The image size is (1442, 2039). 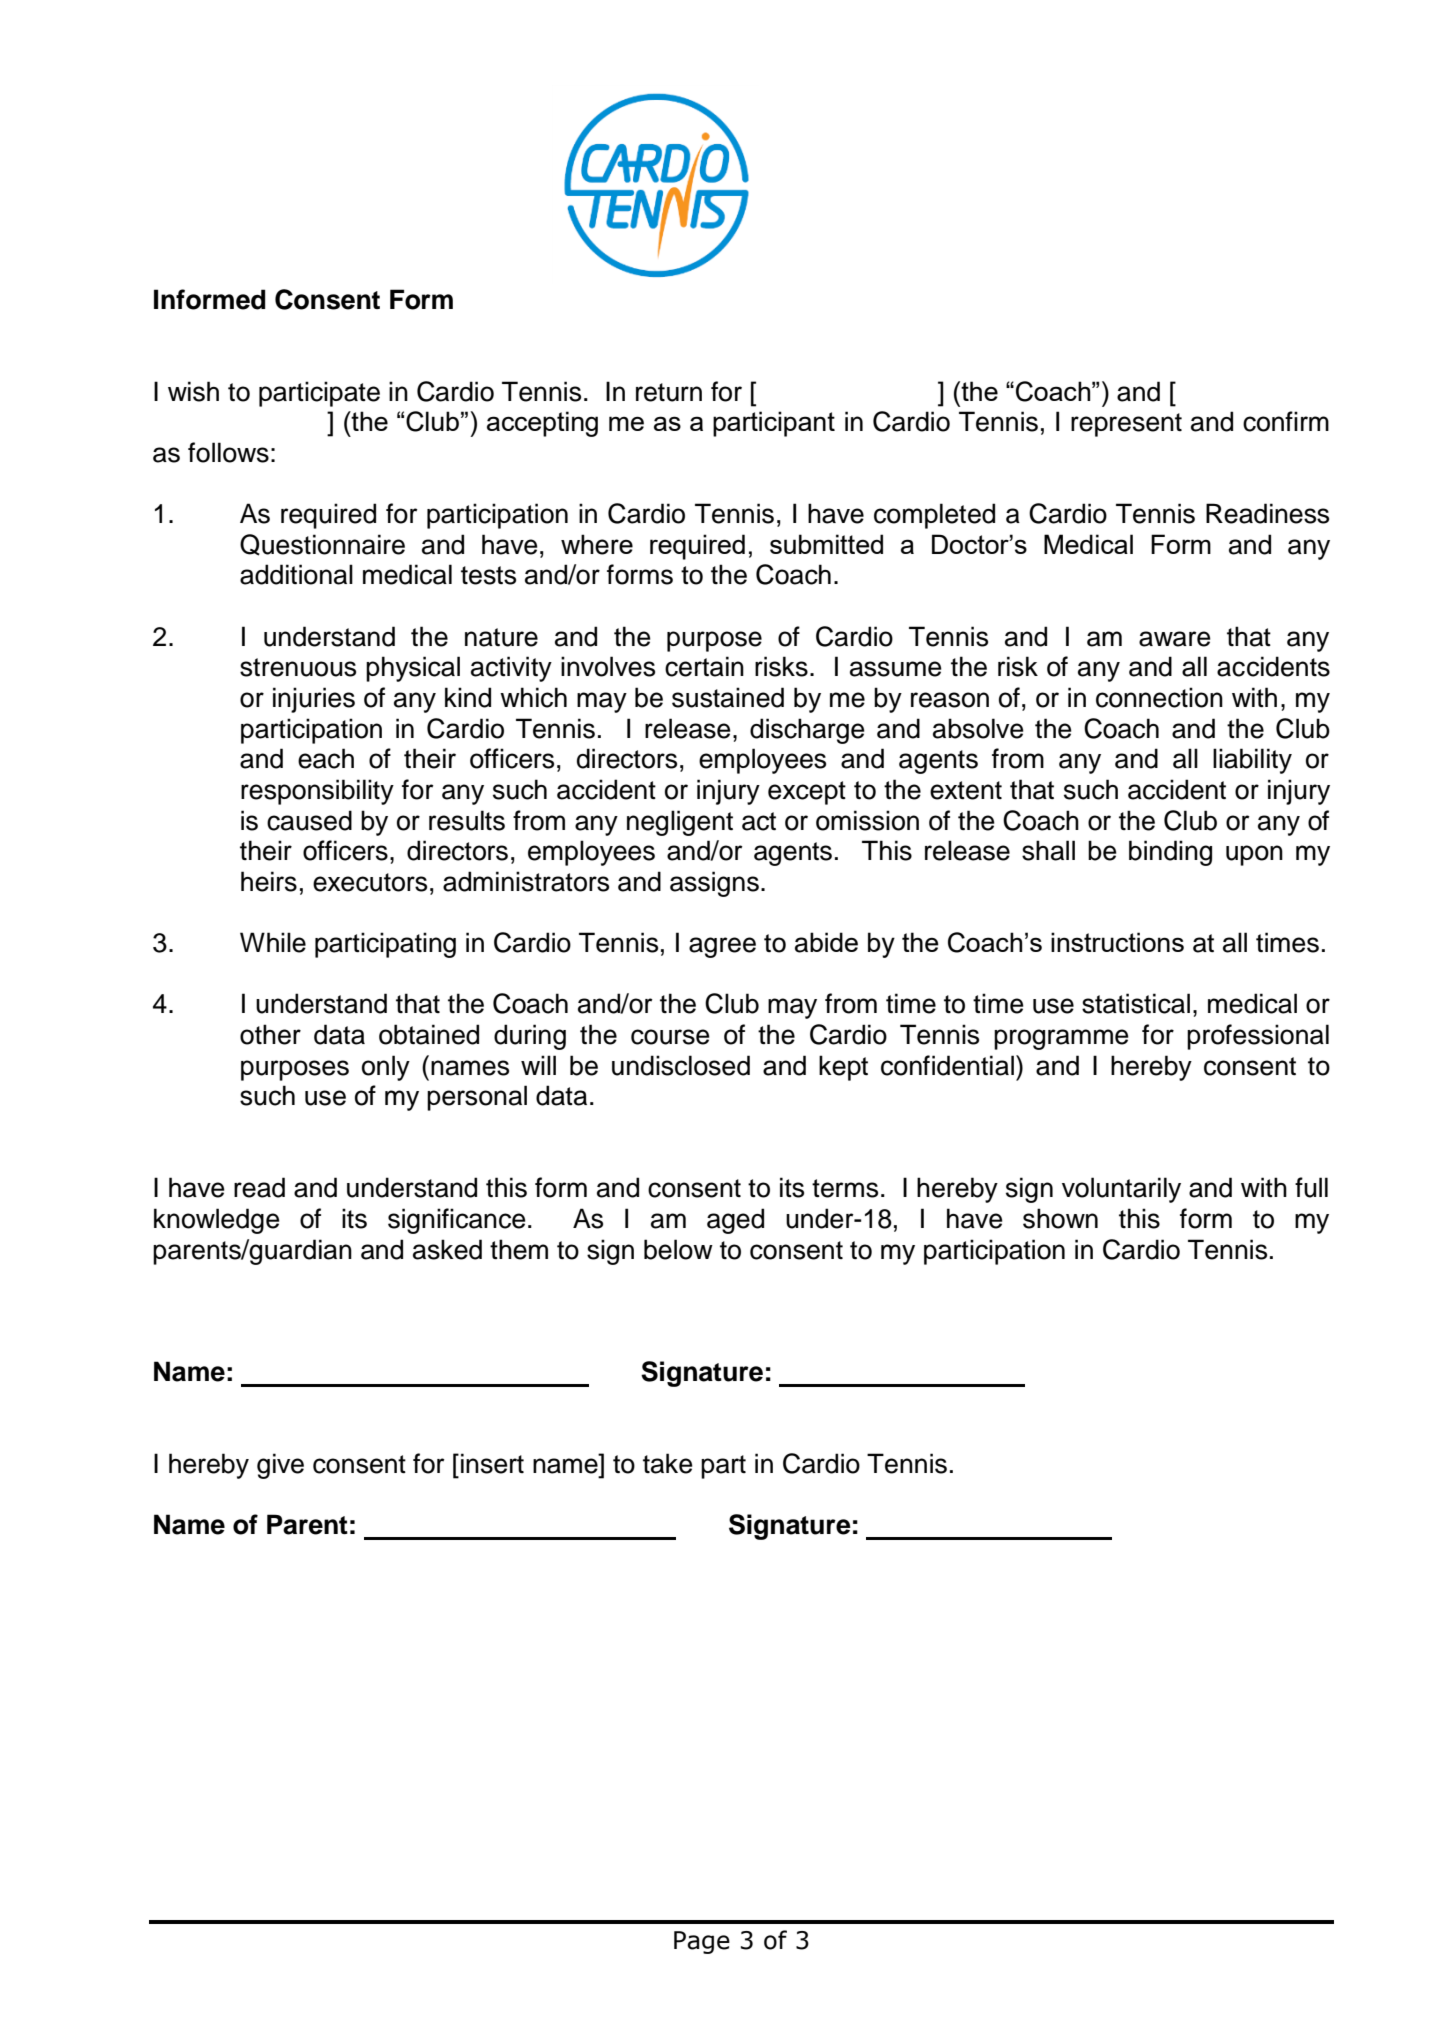 What do you see at coordinates (702, 1942) in the image?
I see `Page` at bounding box center [702, 1942].
